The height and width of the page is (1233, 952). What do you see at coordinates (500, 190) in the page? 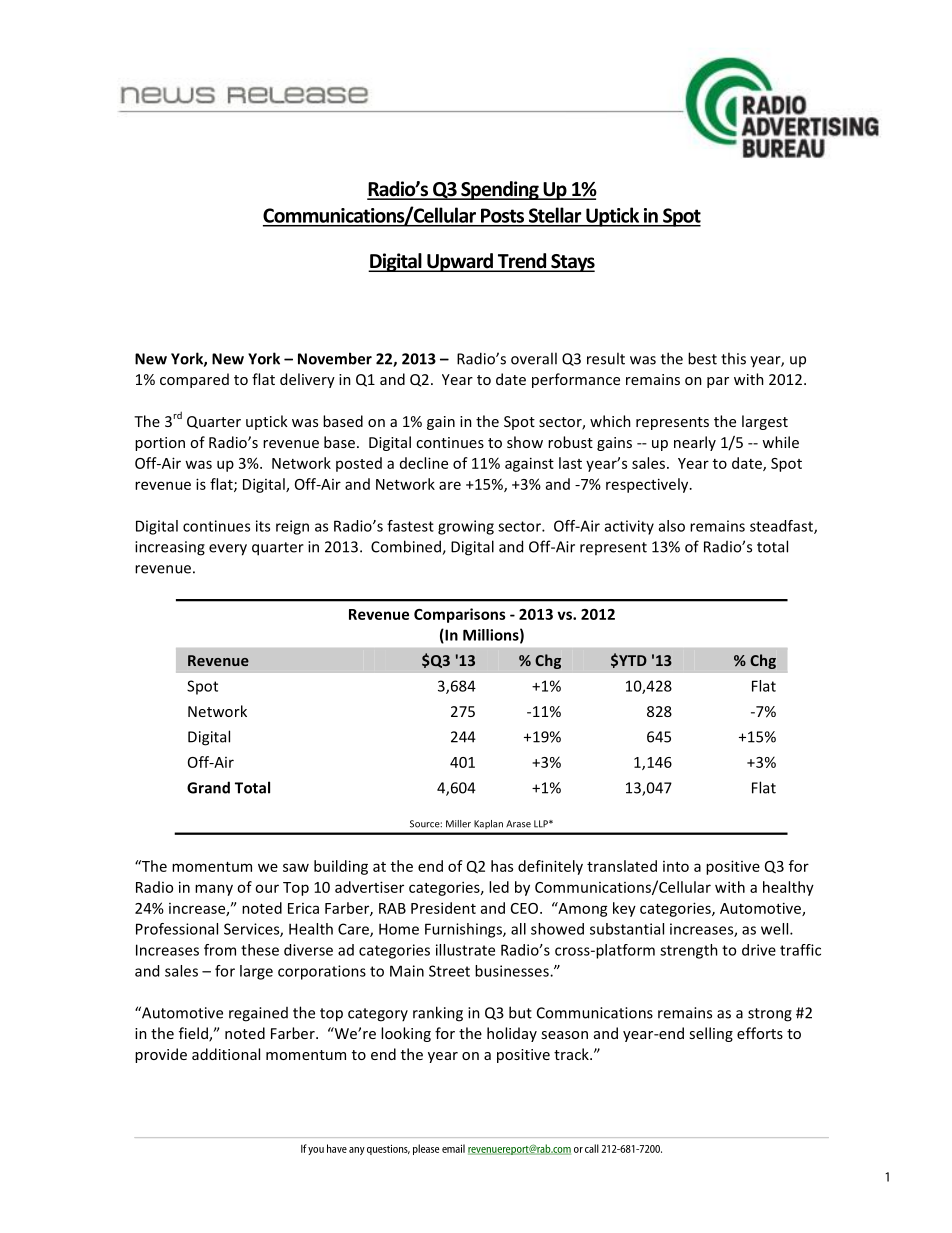
I see `Spending` at bounding box center [500, 190].
